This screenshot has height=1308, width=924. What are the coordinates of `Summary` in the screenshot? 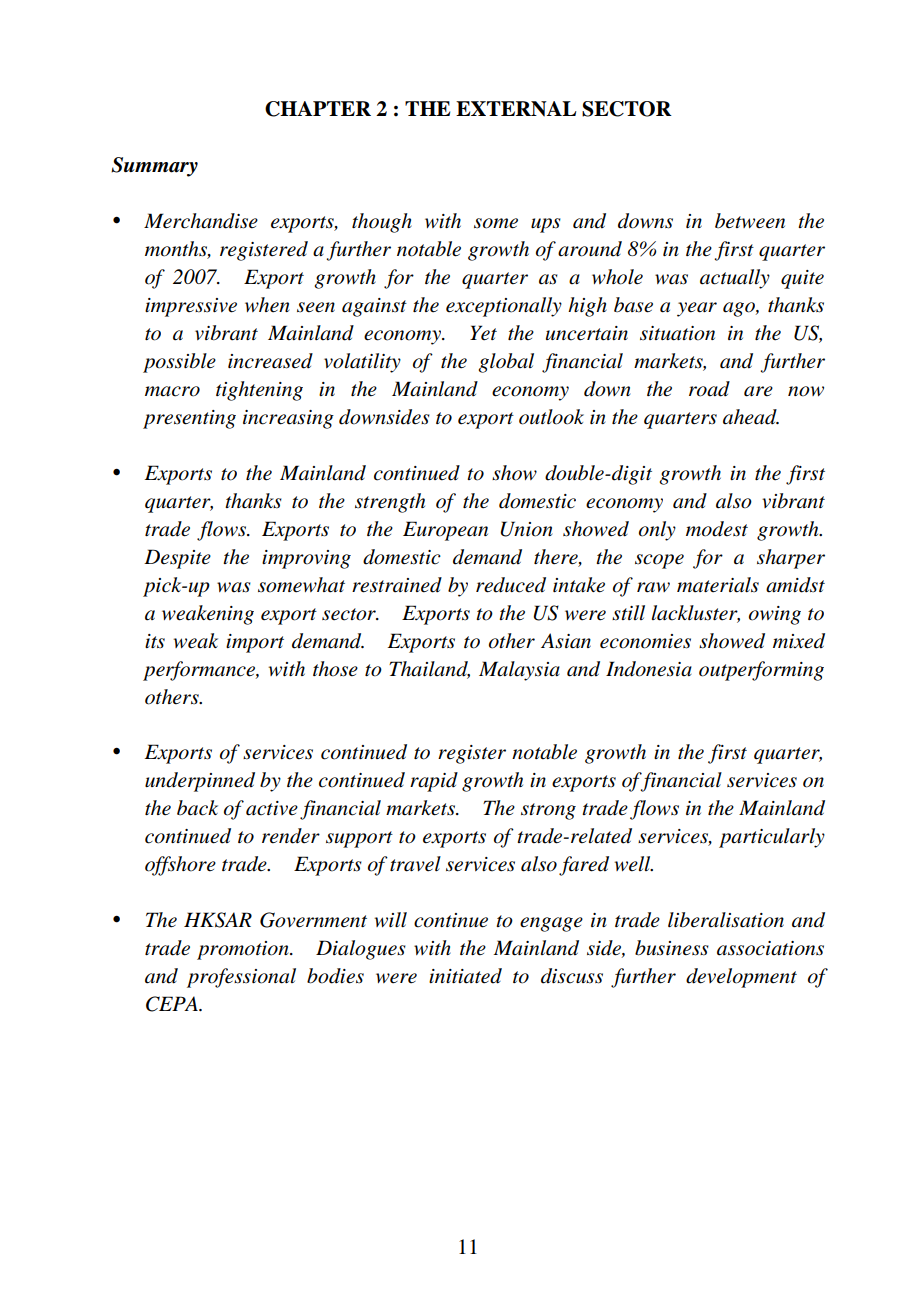 It's located at (154, 167).
